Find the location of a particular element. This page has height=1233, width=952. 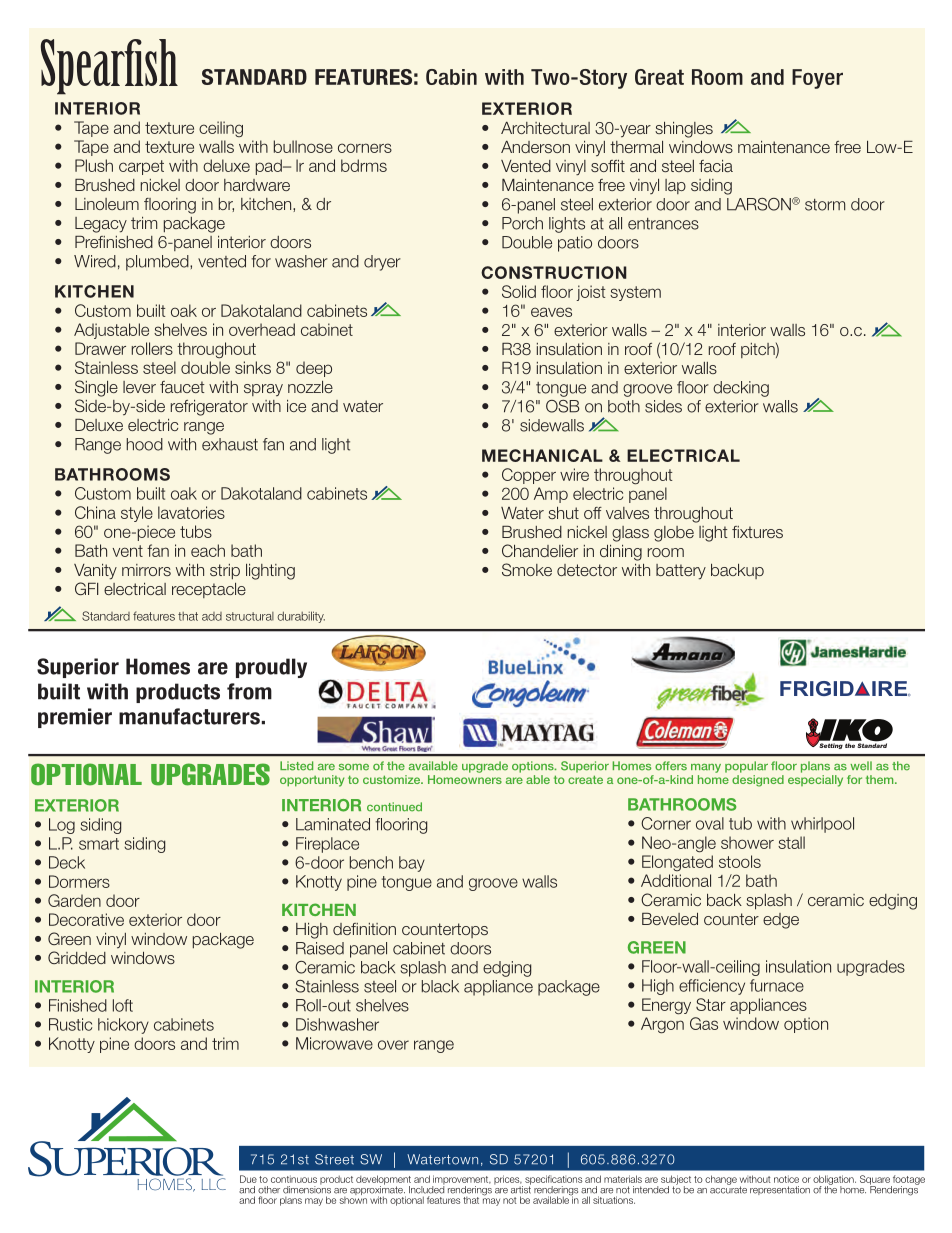

prices is located at coordinates (508, 1180).
